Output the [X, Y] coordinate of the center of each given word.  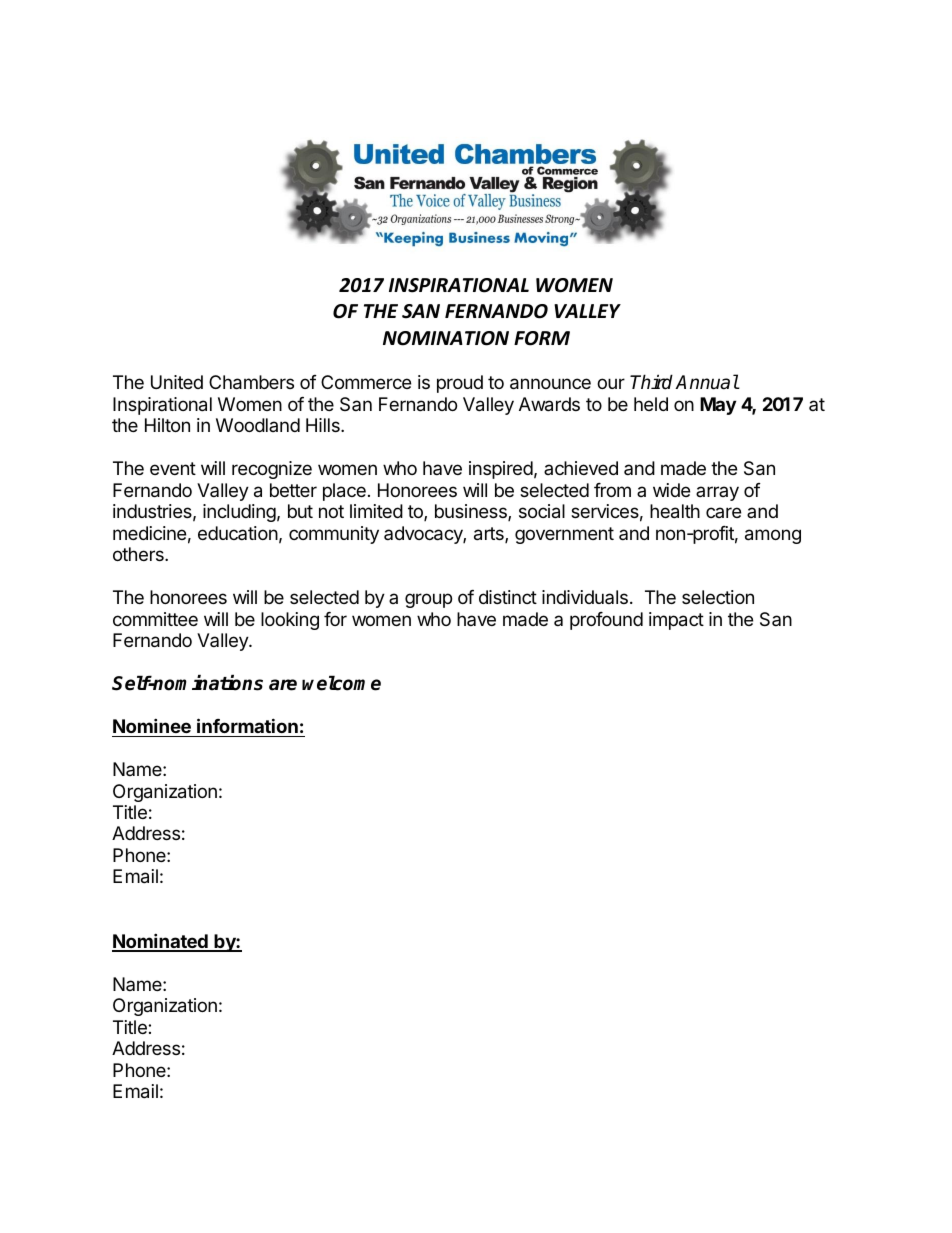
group [428, 600]
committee [155, 619]
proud [460, 384]
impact [676, 621]
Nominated [161, 942]
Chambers [251, 382]
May [718, 406]
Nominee [152, 725]
